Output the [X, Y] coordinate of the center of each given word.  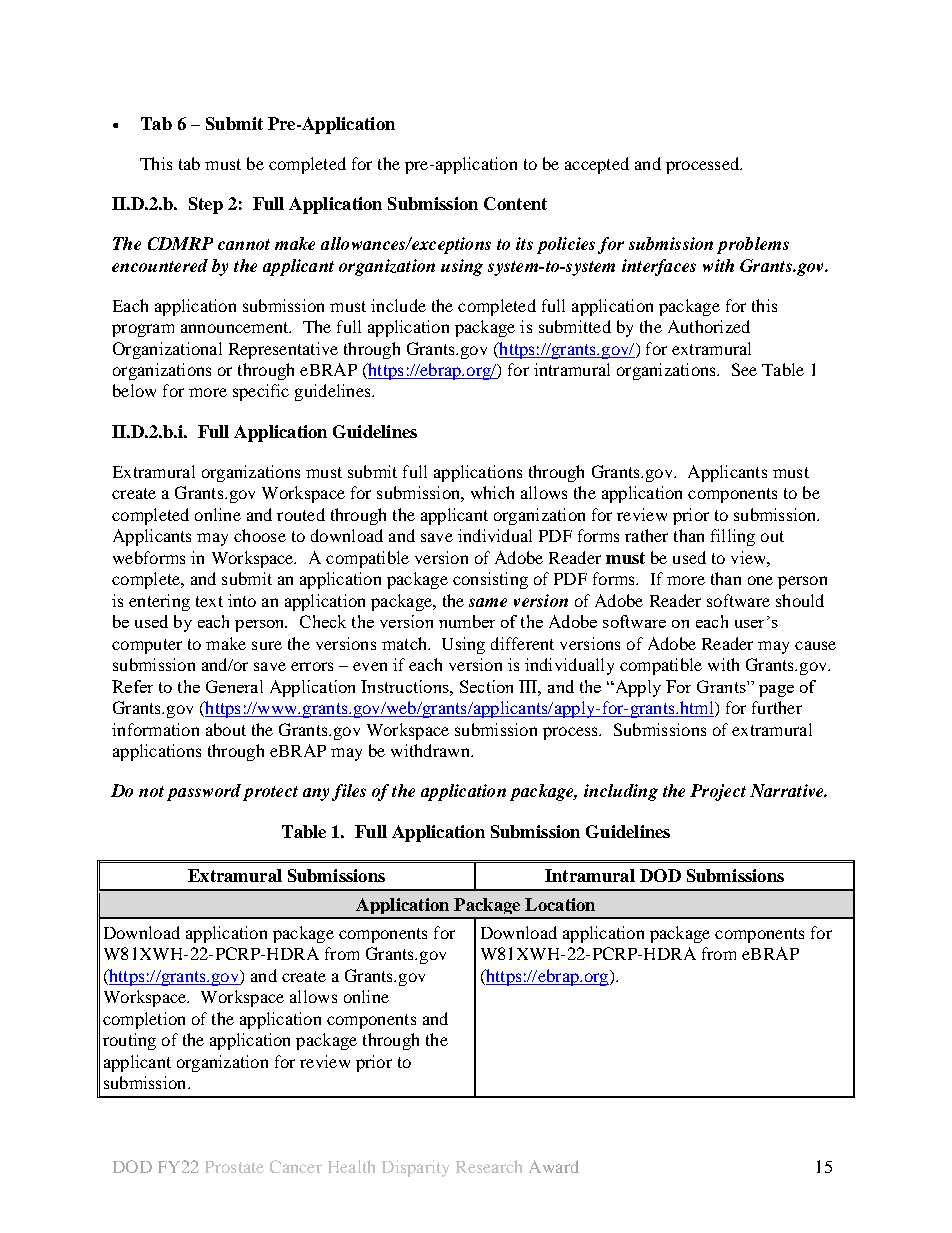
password [204, 792]
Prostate [234, 1167]
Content [515, 203]
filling [733, 537]
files [349, 792]
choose [260, 535]
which [492, 492]
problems [753, 245]
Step [206, 205]
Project [718, 792]
